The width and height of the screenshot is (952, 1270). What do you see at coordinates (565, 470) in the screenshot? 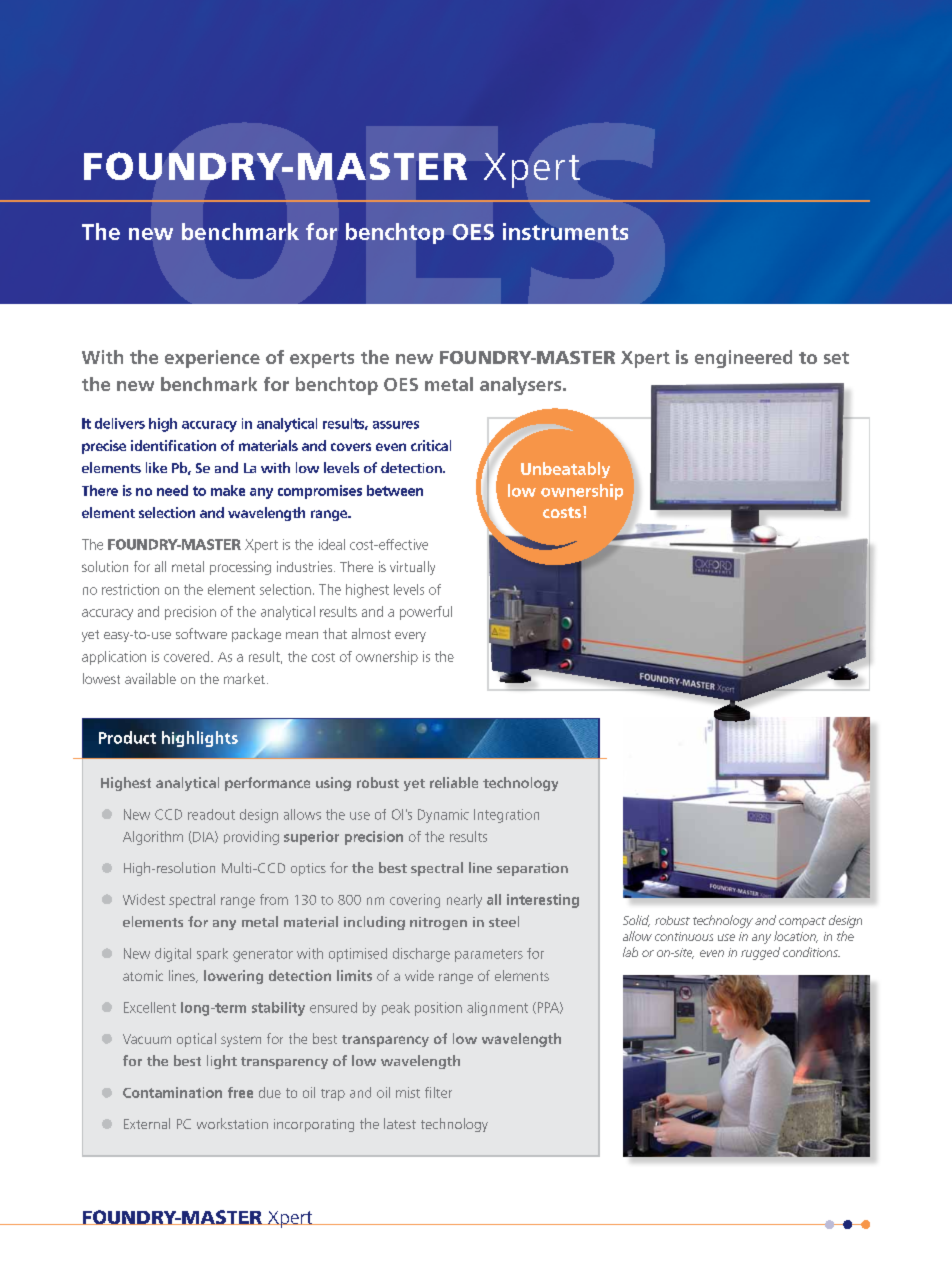
I see `Unbeatably` at bounding box center [565, 470].
